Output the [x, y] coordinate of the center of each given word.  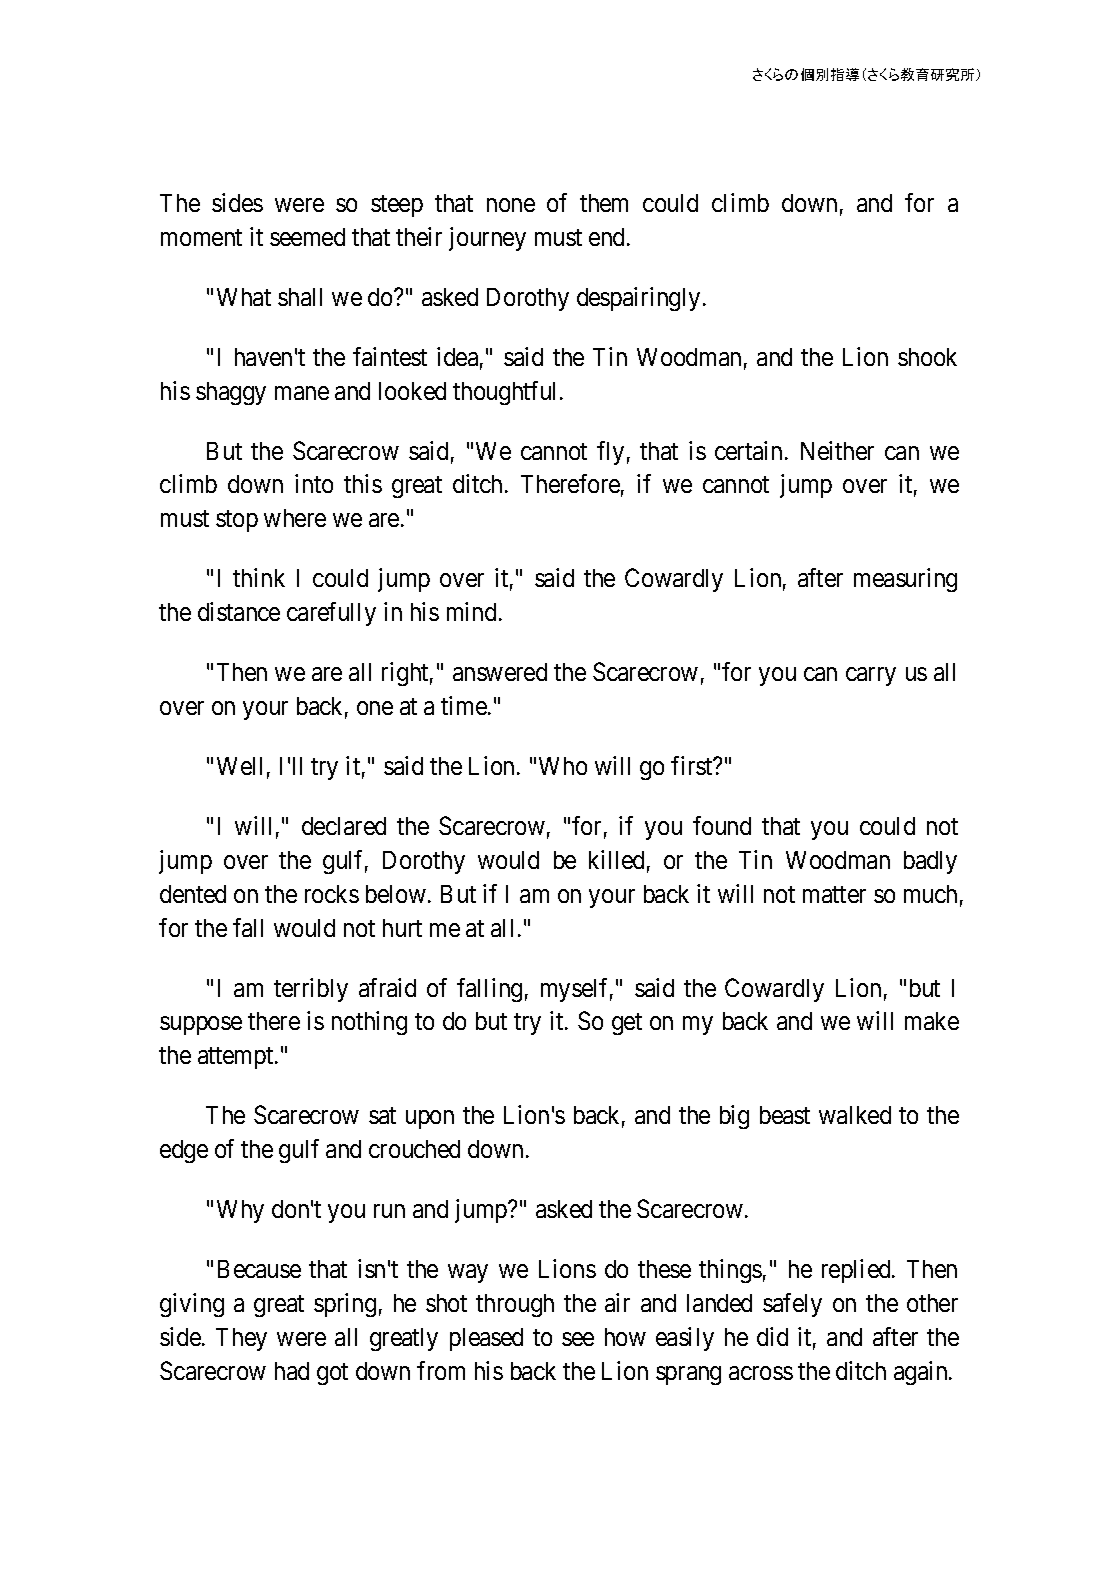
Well [239, 766]
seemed [307, 237]
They [241, 1339]
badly [930, 862]
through [515, 1305]
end [608, 237]
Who [563, 766]
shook [927, 357]
